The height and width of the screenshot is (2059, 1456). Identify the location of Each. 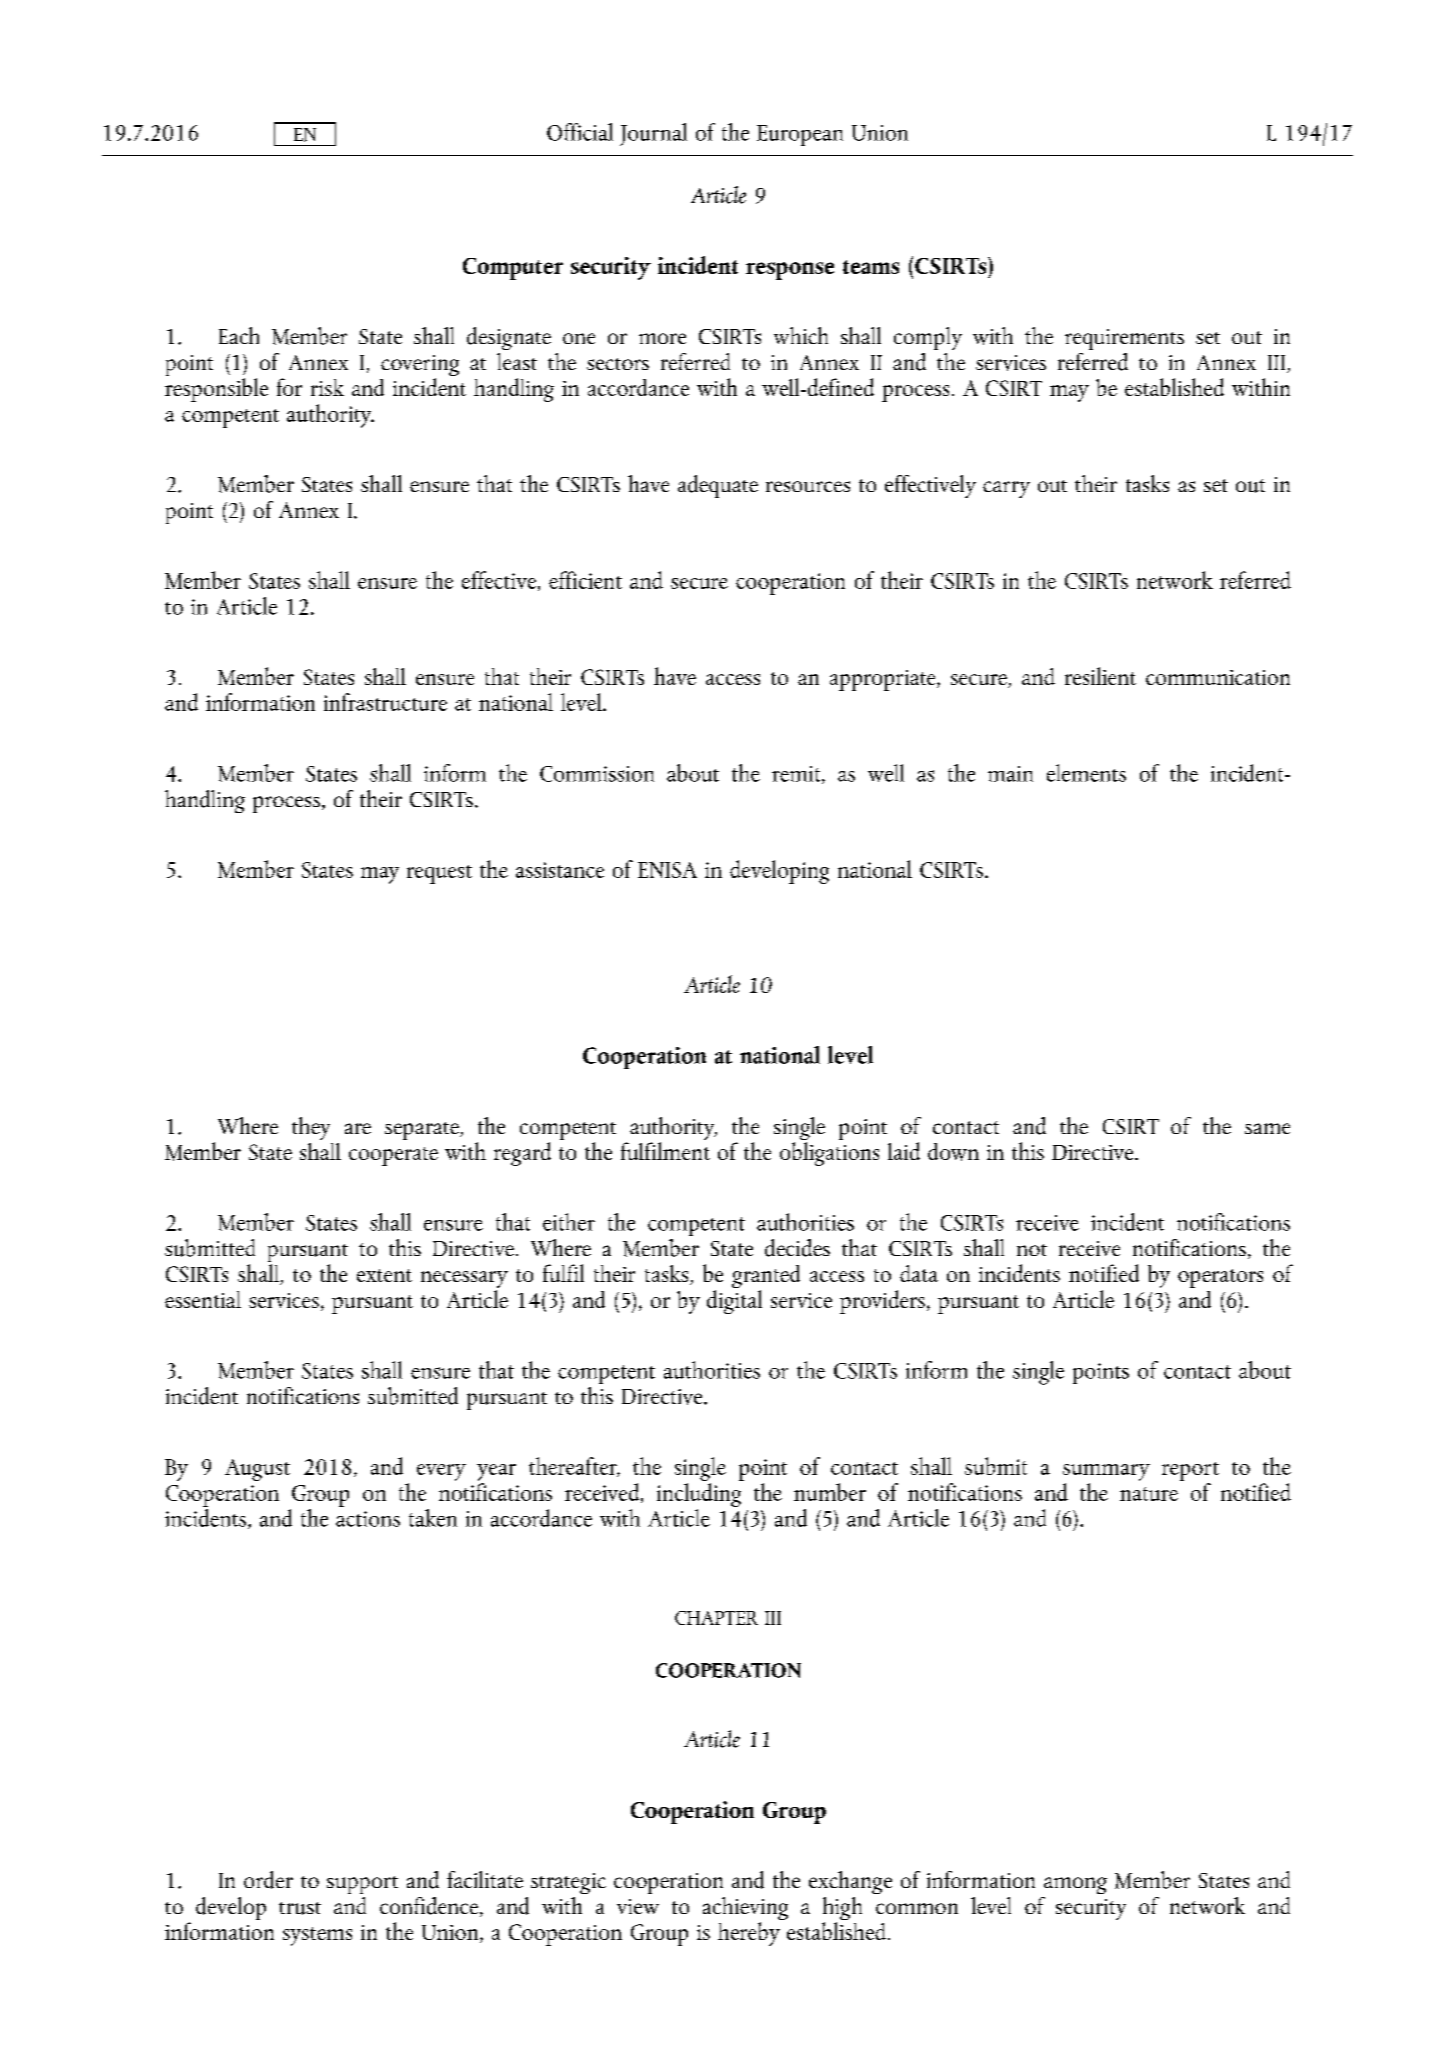
(239, 335).
